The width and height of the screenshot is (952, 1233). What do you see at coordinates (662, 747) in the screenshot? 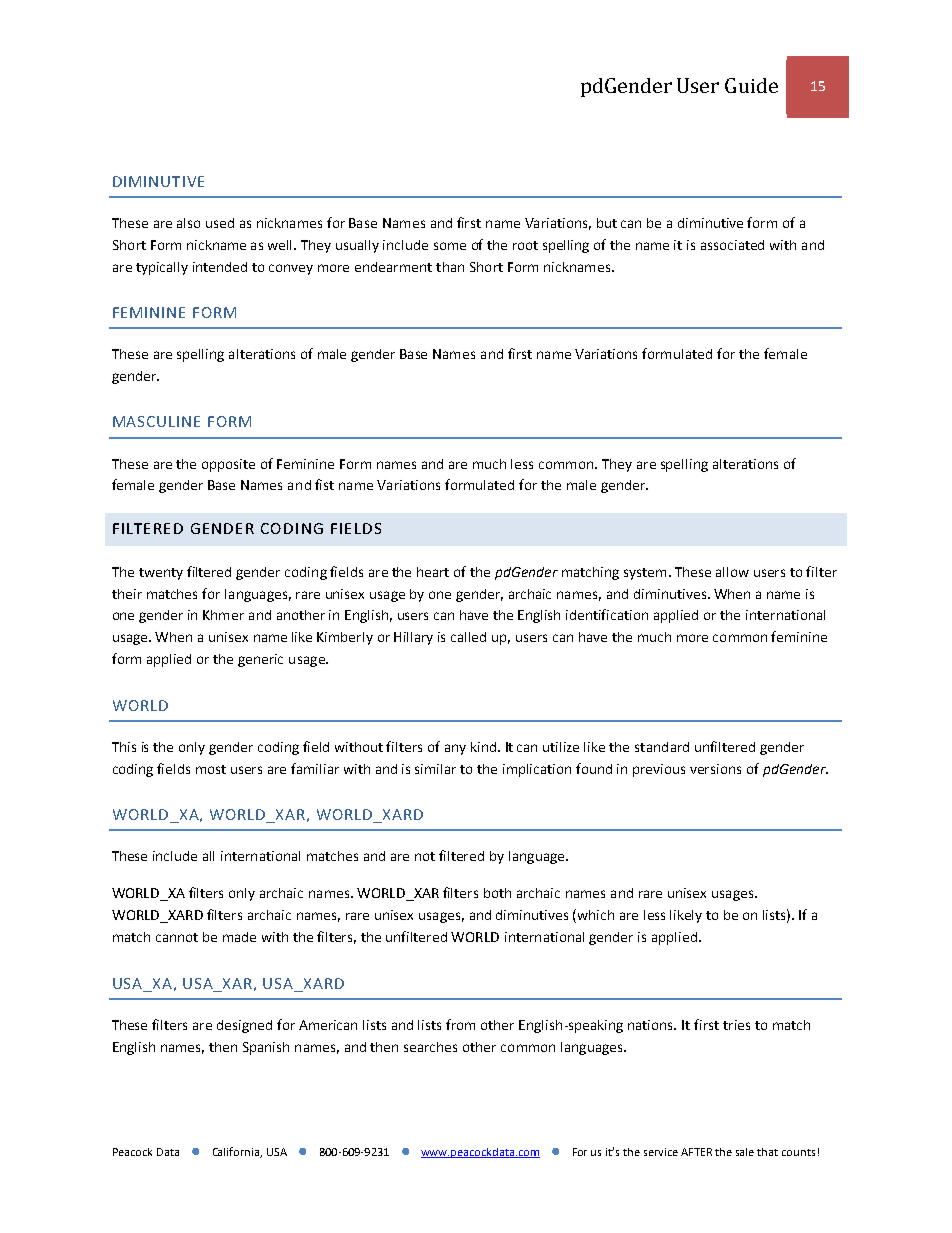
I see `standard` at bounding box center [662, 747].
